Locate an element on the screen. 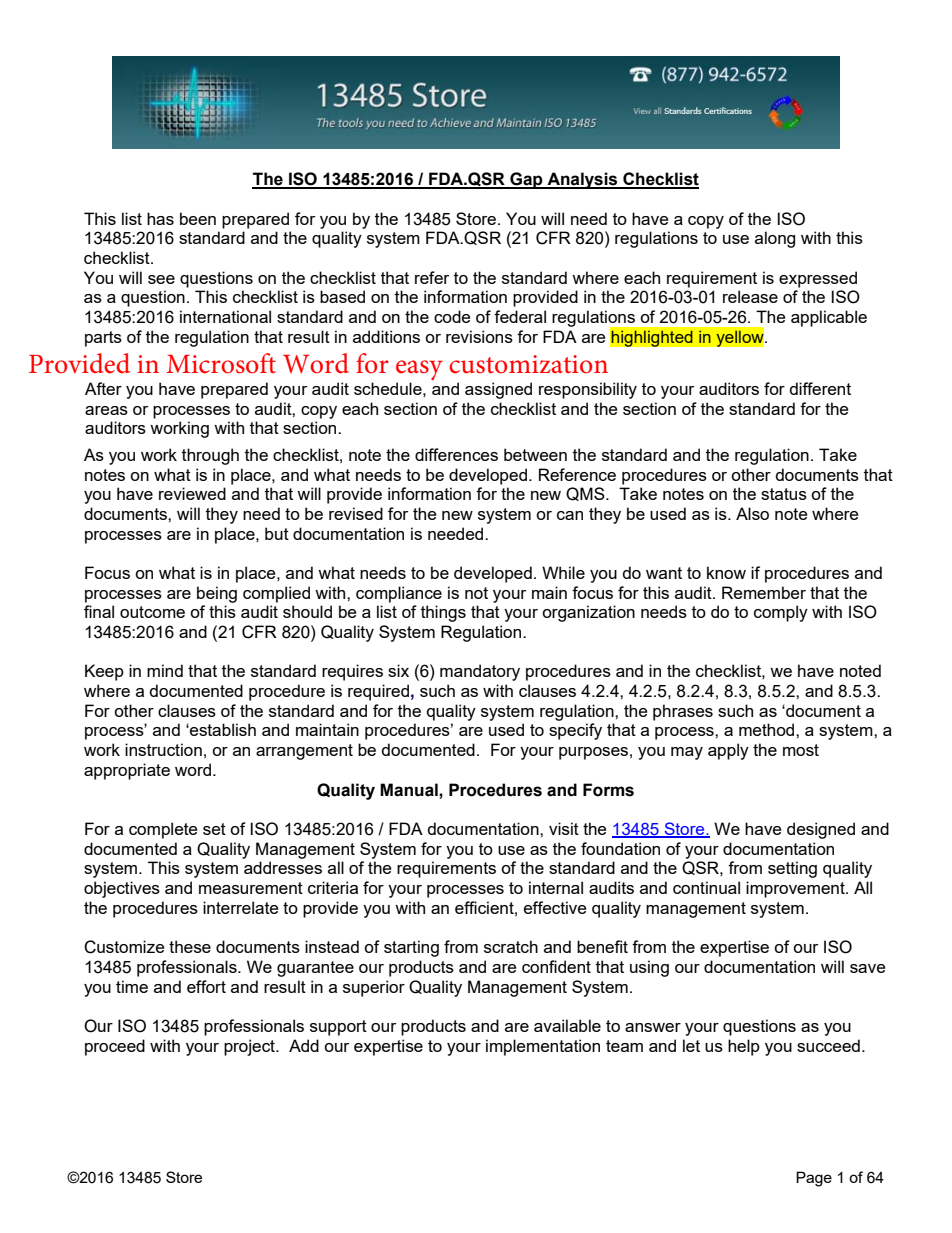  improvement is located at coordinates (796, 889).
